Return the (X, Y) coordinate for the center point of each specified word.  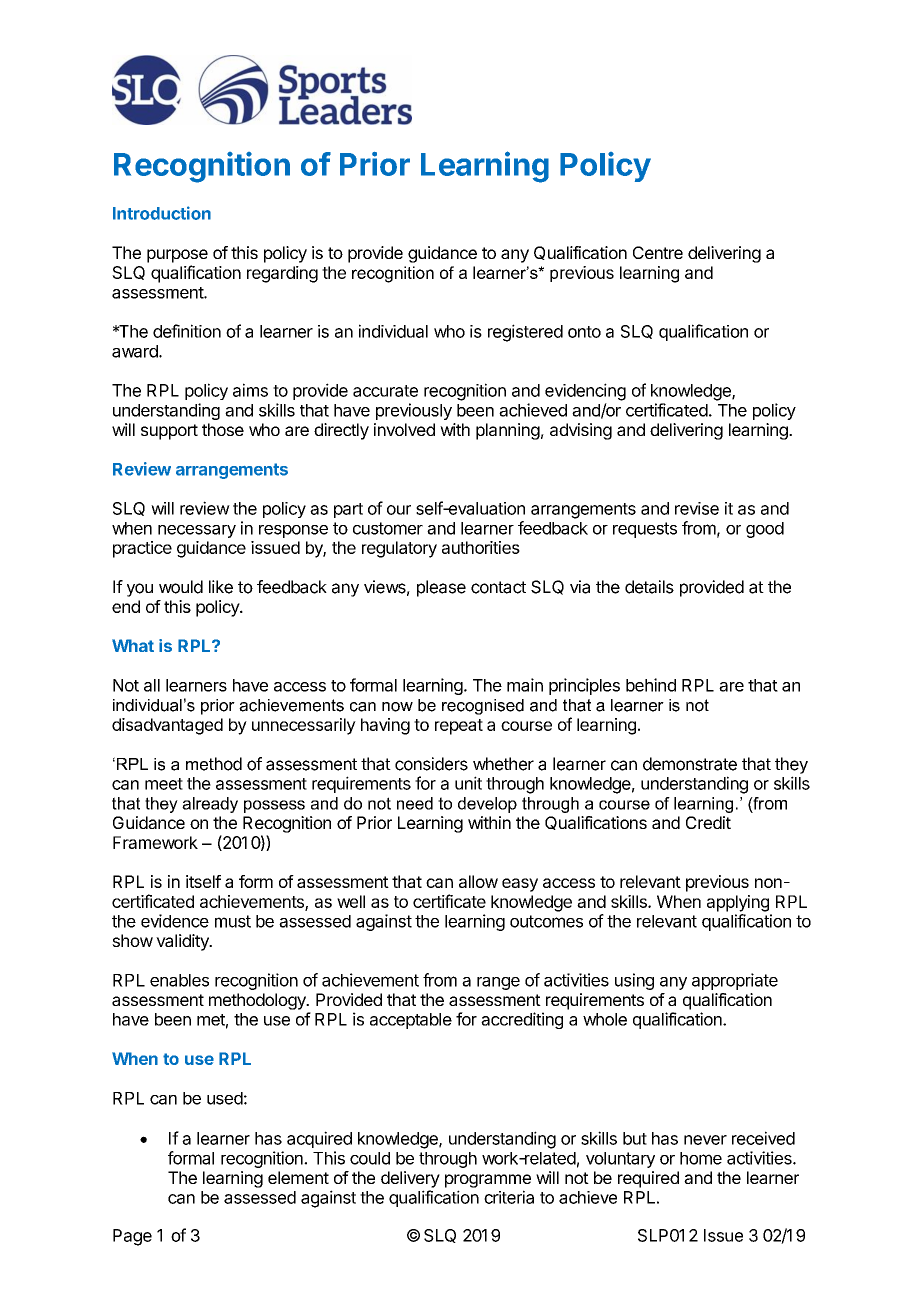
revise (697, 508)
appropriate (735, 981)
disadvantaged (167, 726)
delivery (410, 1179)
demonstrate (690, 764)
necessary (197, 531)
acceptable (411, 1021)
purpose (177, 256)
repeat (459, 727)
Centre (658, 252)
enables (179, 980)
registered (525, 333)
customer (388, 528)
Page (132, 1237)
